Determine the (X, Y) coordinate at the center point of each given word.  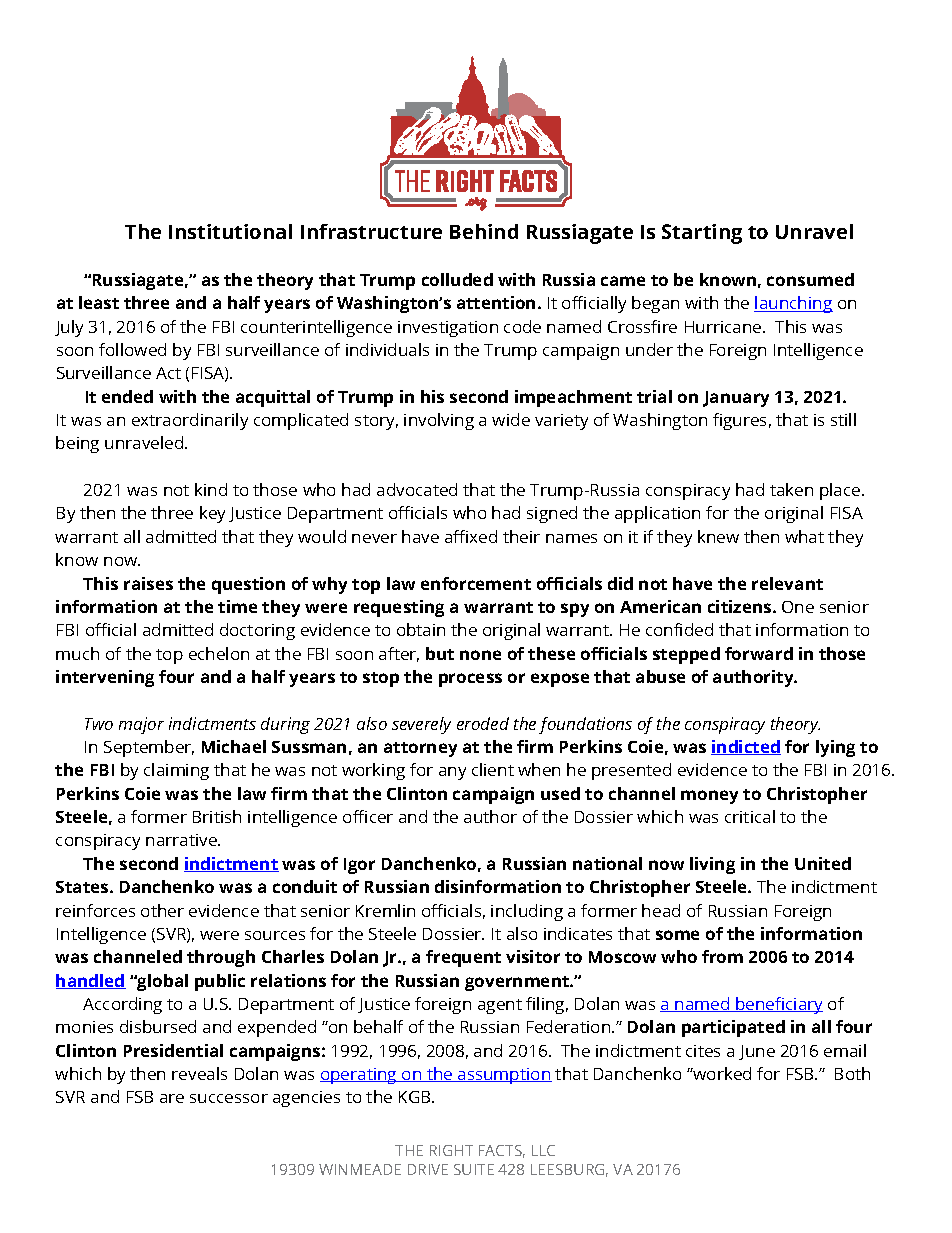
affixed (471, 536)
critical (750, 816)
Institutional (230, 231)
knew (718, 536)
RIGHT (451, 1150)
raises (148, 583)
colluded (457, 279)
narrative (182, 840)
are (172, 1098)
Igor (359, 866)
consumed (810, 279)
